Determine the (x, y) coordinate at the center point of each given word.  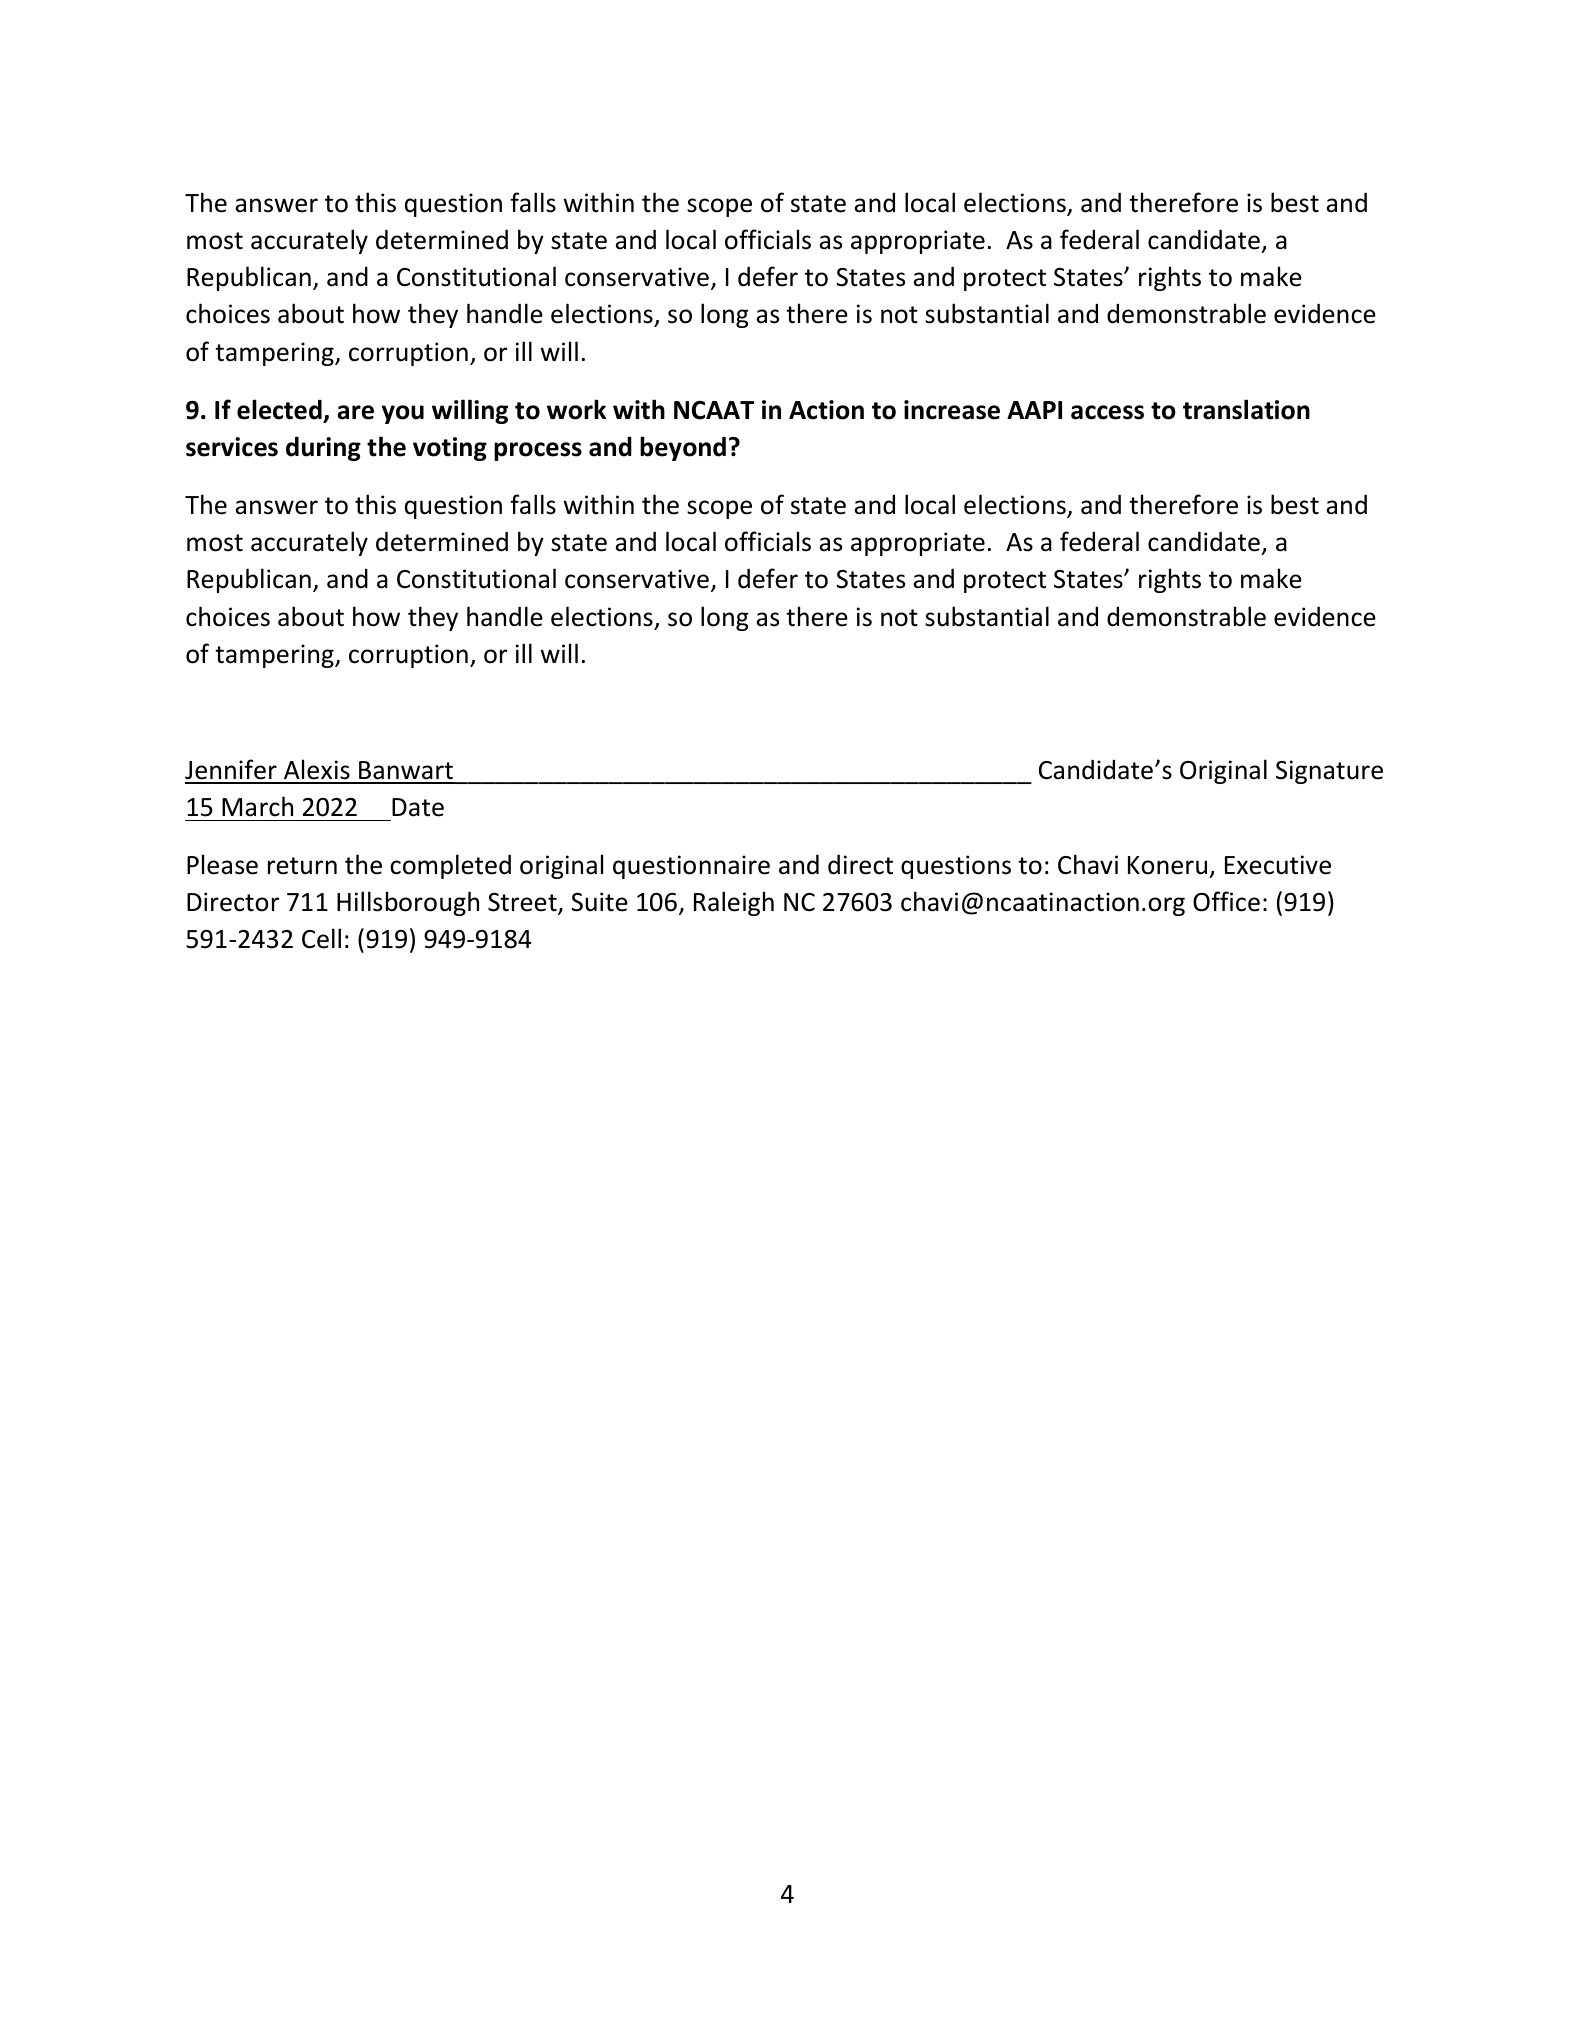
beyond (683, 448)
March (257, 806)
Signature (1329, 772)
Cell (321, 938)
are (355, 412)
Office (1226, 901)
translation (1246, 409)
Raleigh (734, 903)
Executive (1278, 865)
